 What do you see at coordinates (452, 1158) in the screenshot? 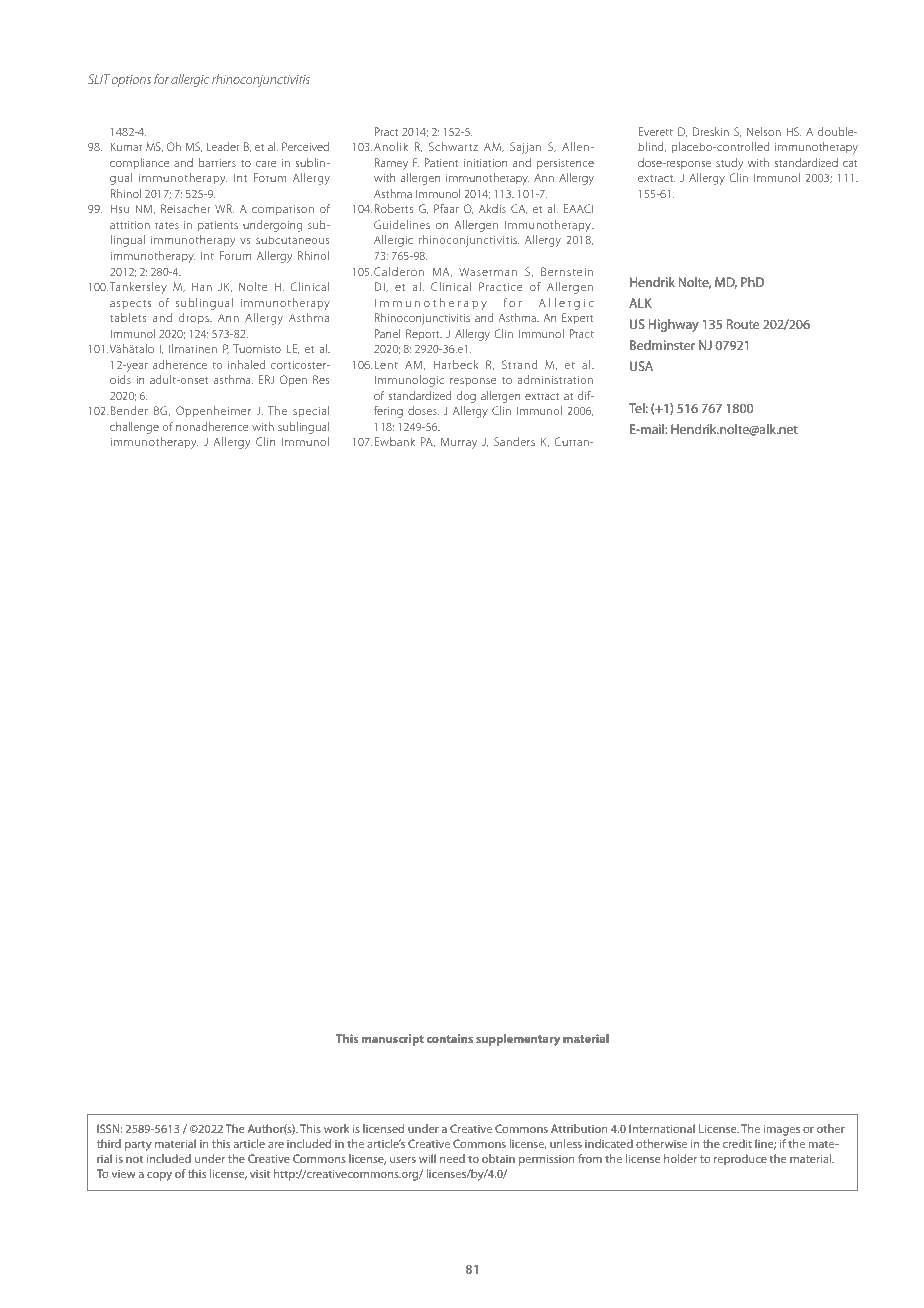
I see `need` at bounding box center [452, 1158].
